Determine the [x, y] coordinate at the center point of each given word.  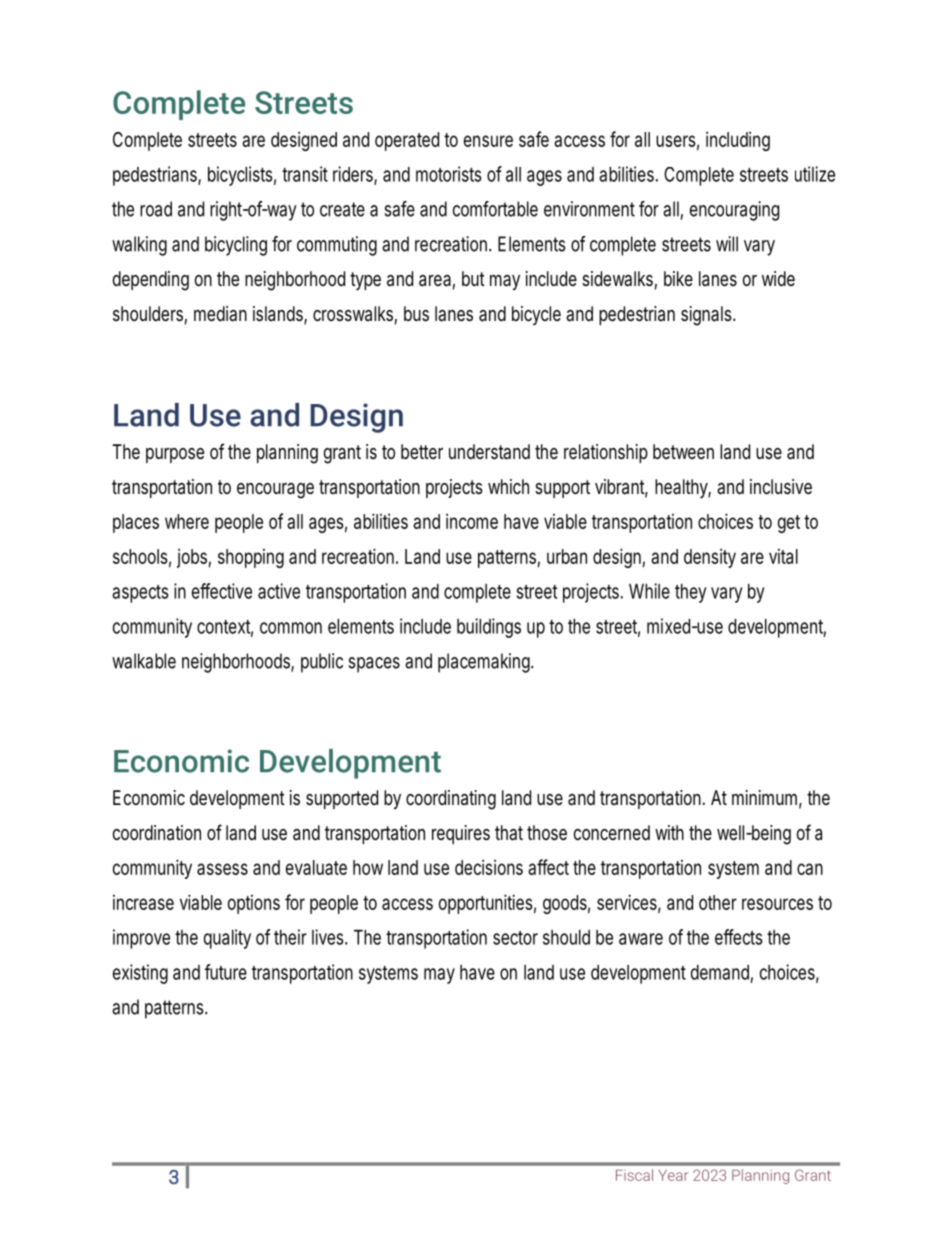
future [226, 972]
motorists [449, 174]
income [472, 521]
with [669, 832]
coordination [157, 832]
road [156, 209]
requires [461, 834]
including [738, 141]
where [187, 521]
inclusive [781, 486]
